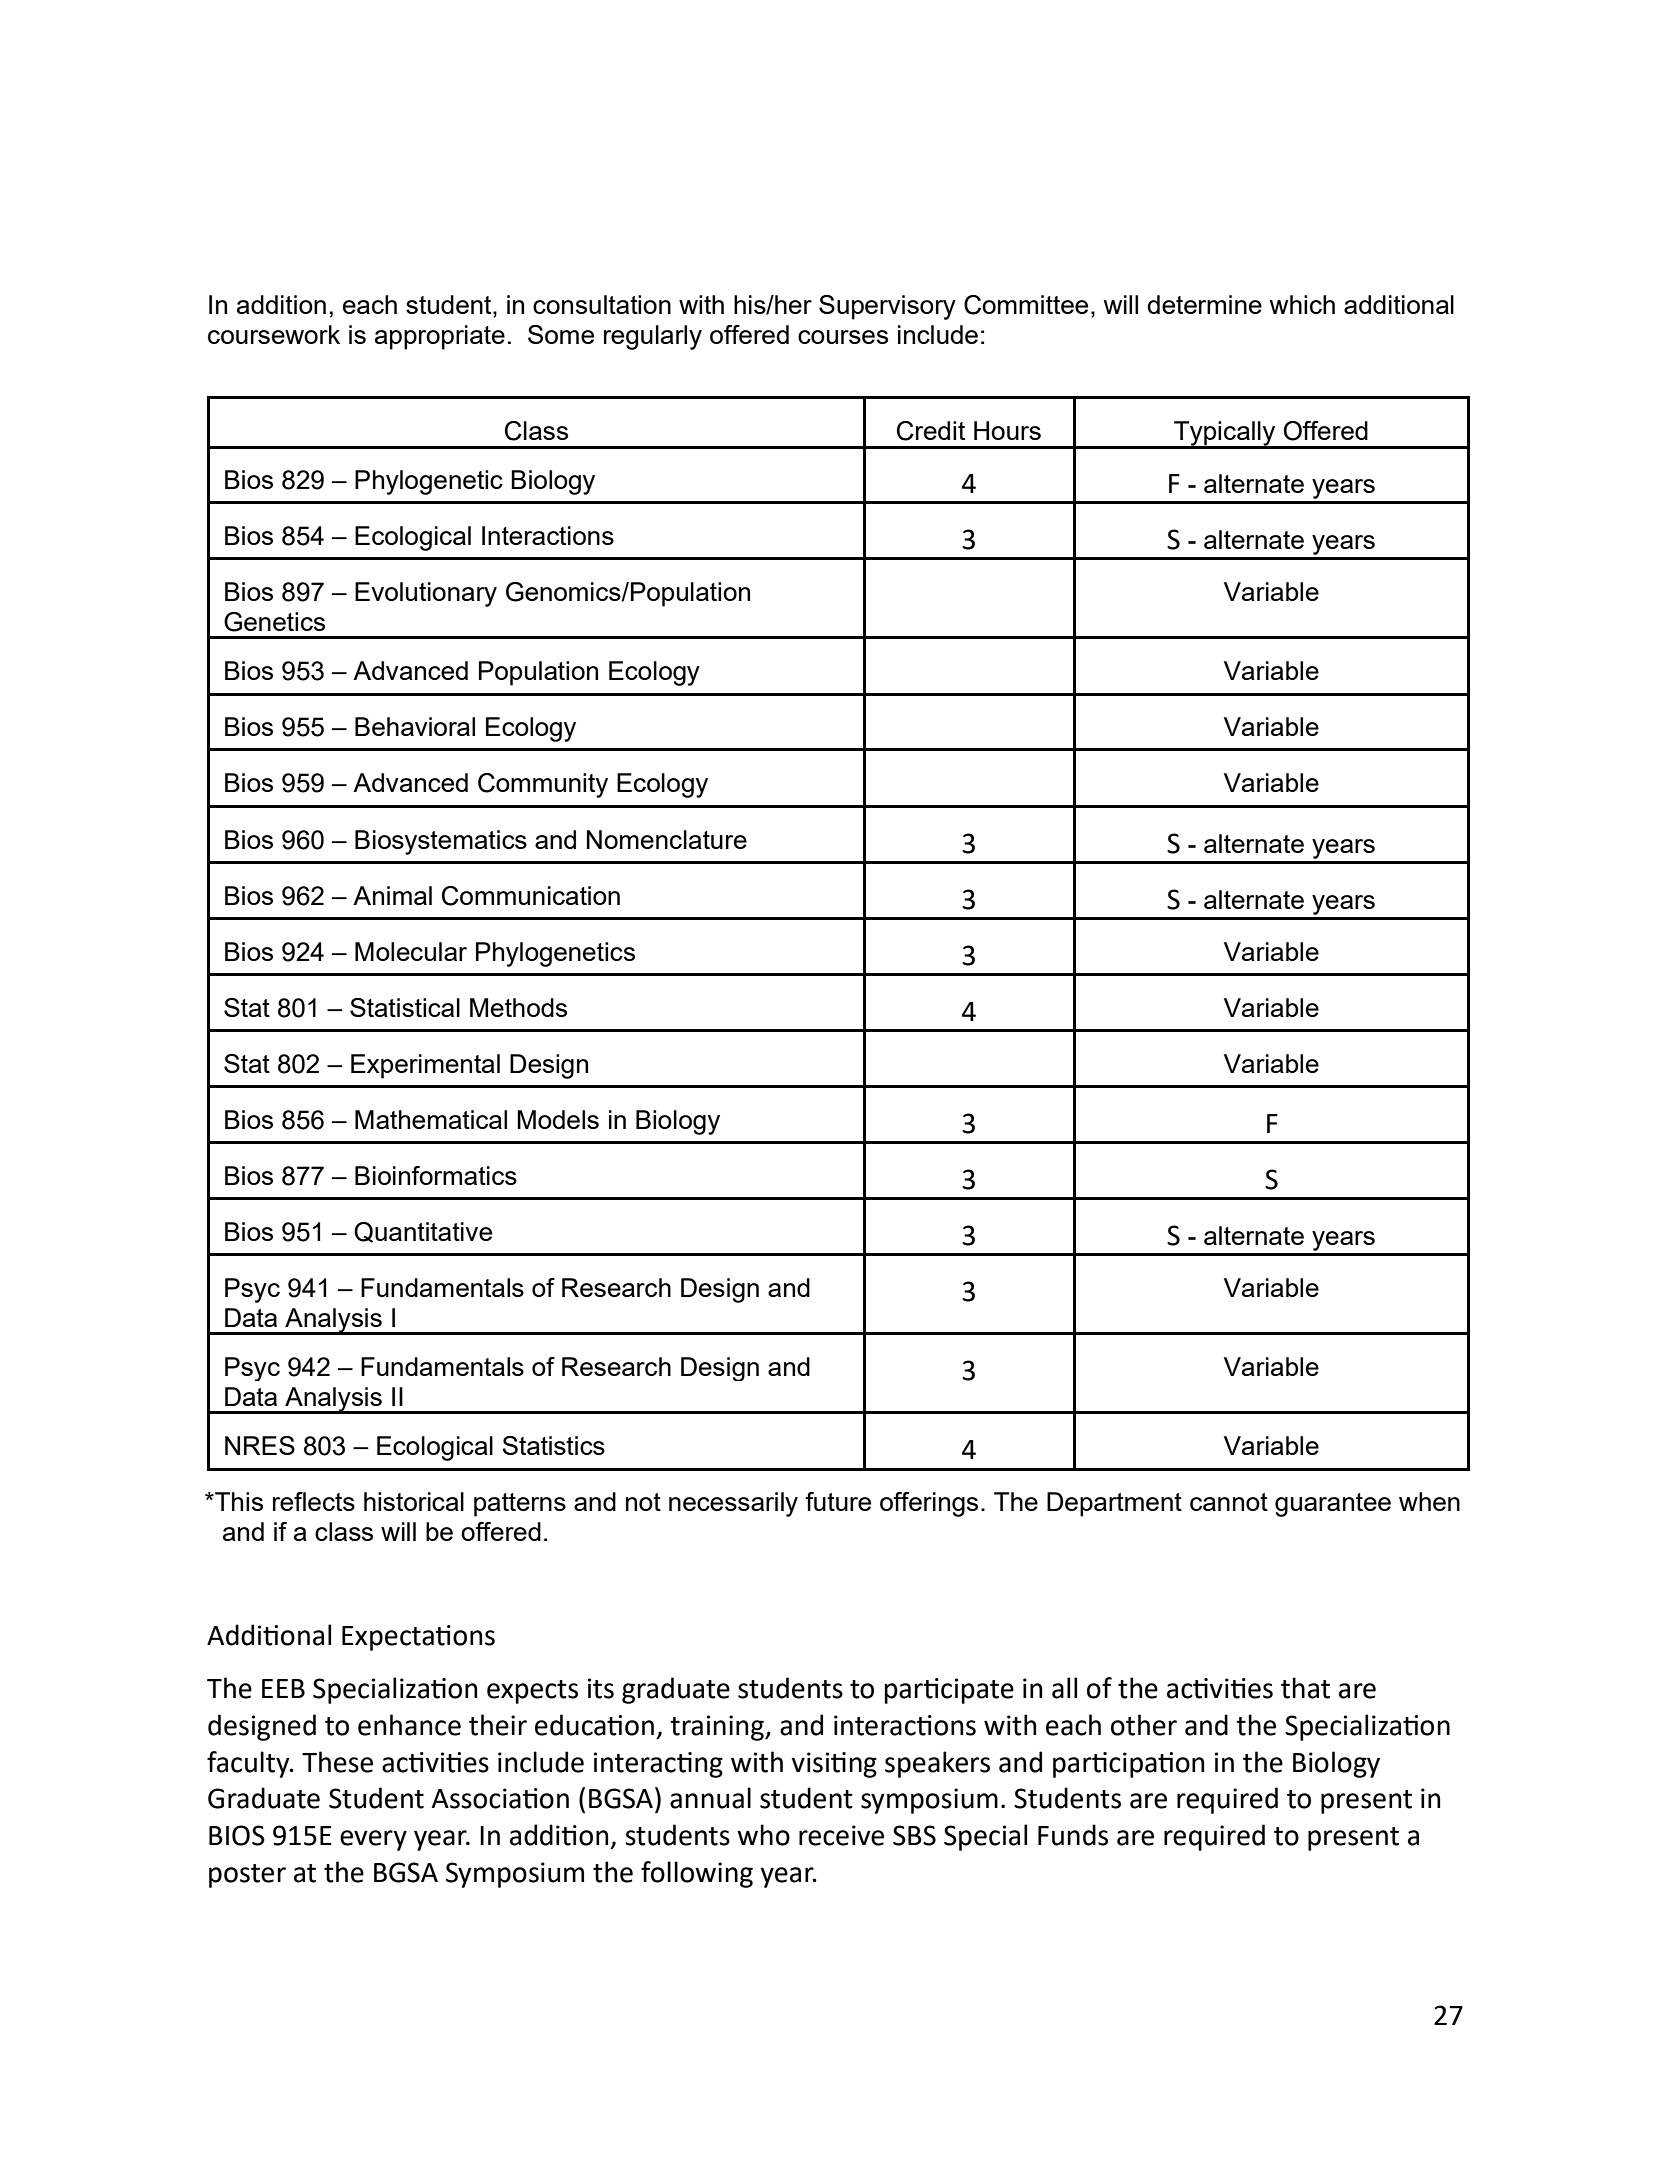 The width and height of the image is (1671, 2169). What do you see at coordinates (1225, 434) in the image?
I see `Typically` at bounding box center [1225, 434].
